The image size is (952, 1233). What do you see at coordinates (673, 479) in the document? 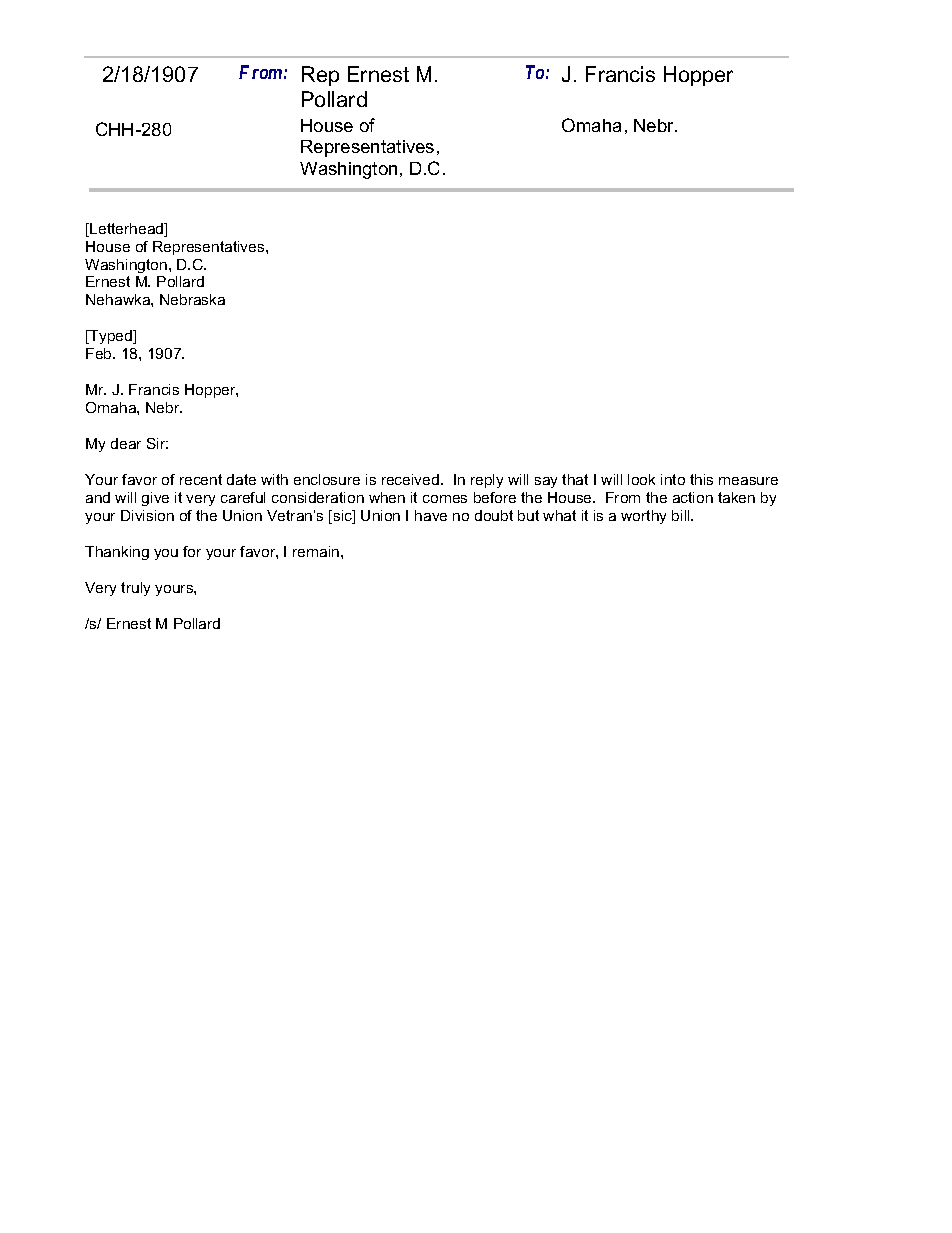
I see `into` at bounding box center [673, 479].
